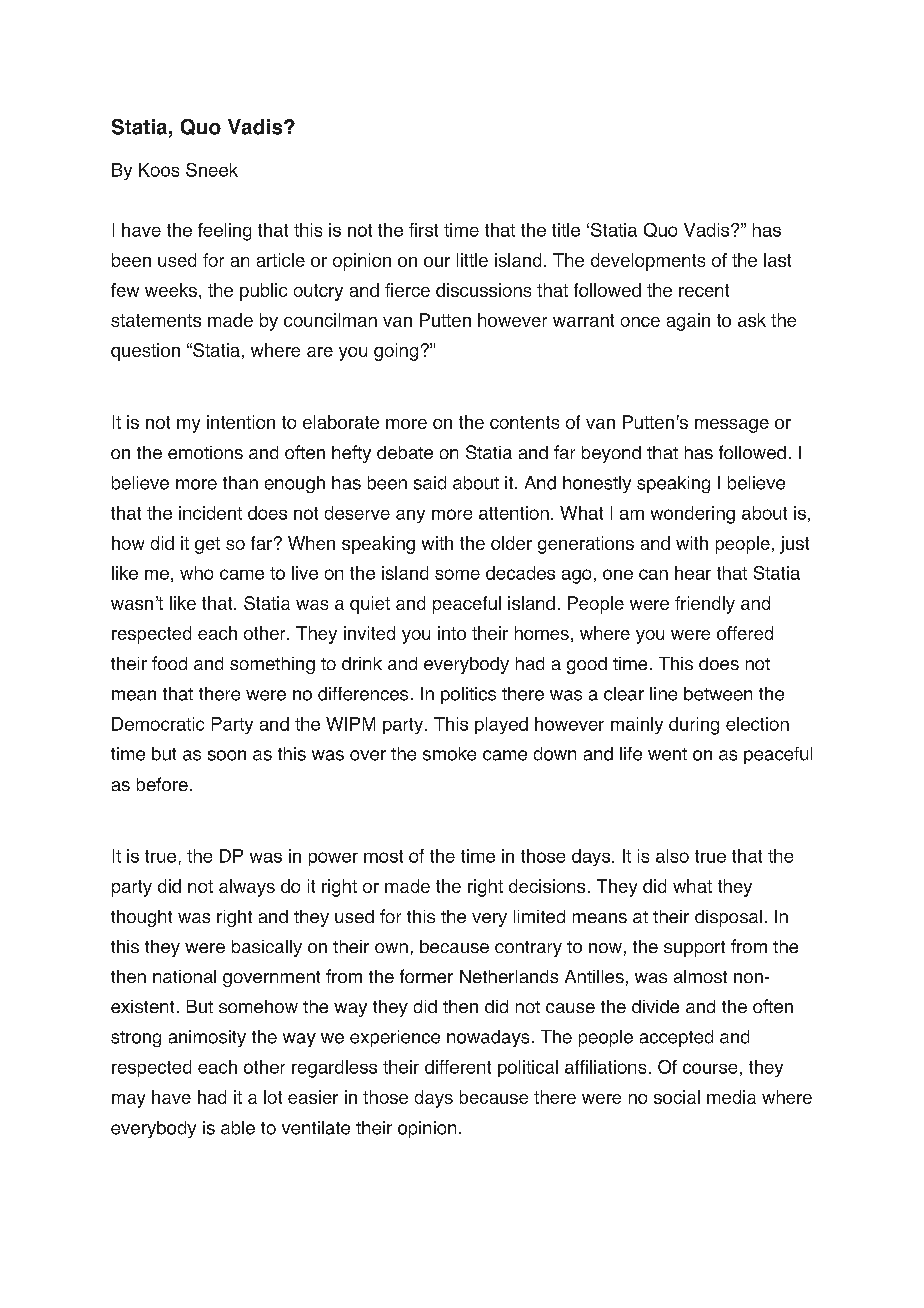  Describe the element at coordinates (423, 230) in the image. I see `first` at that location.
